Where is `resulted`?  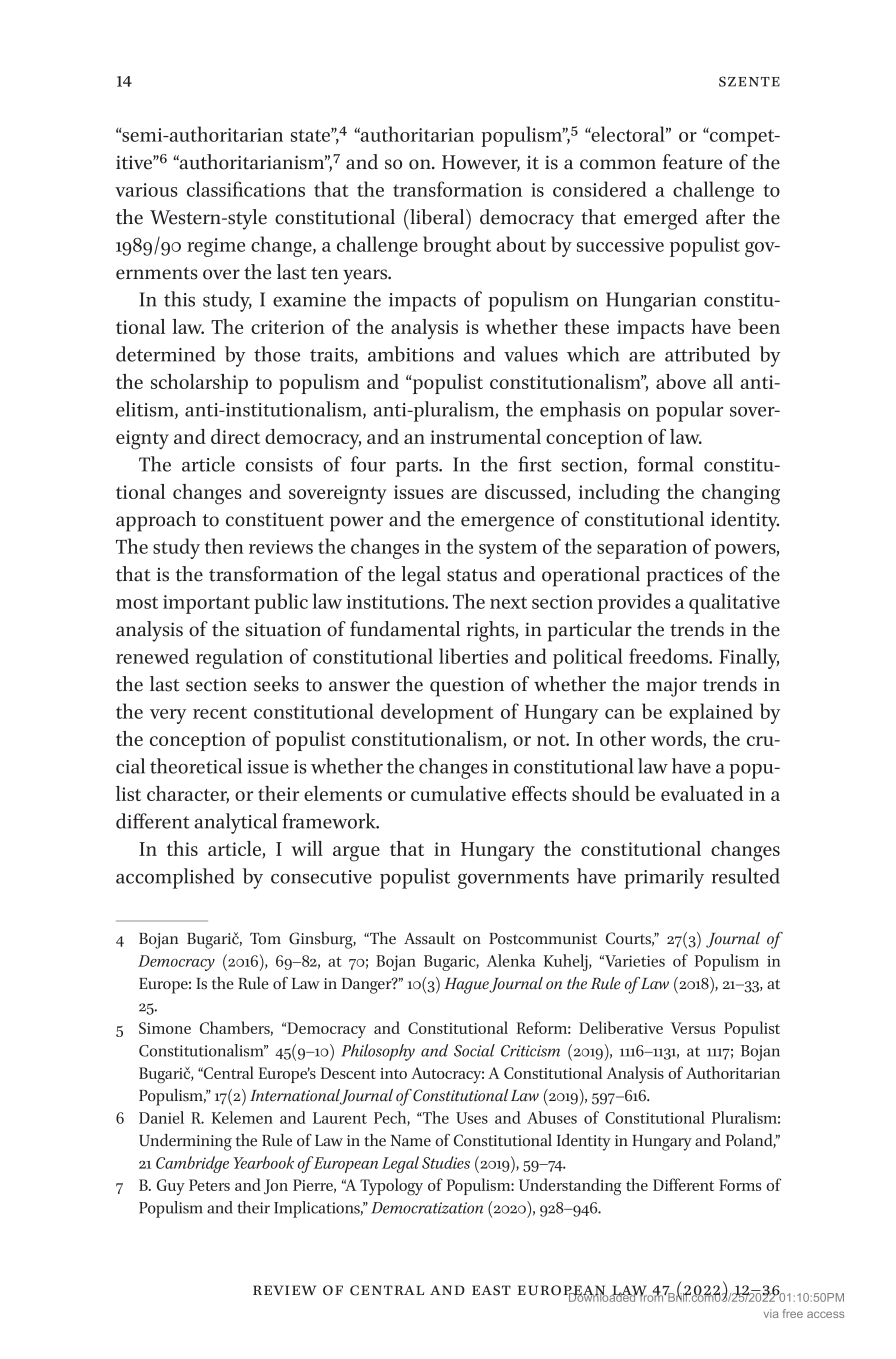 resulted is located at coordinates (746, 876).
